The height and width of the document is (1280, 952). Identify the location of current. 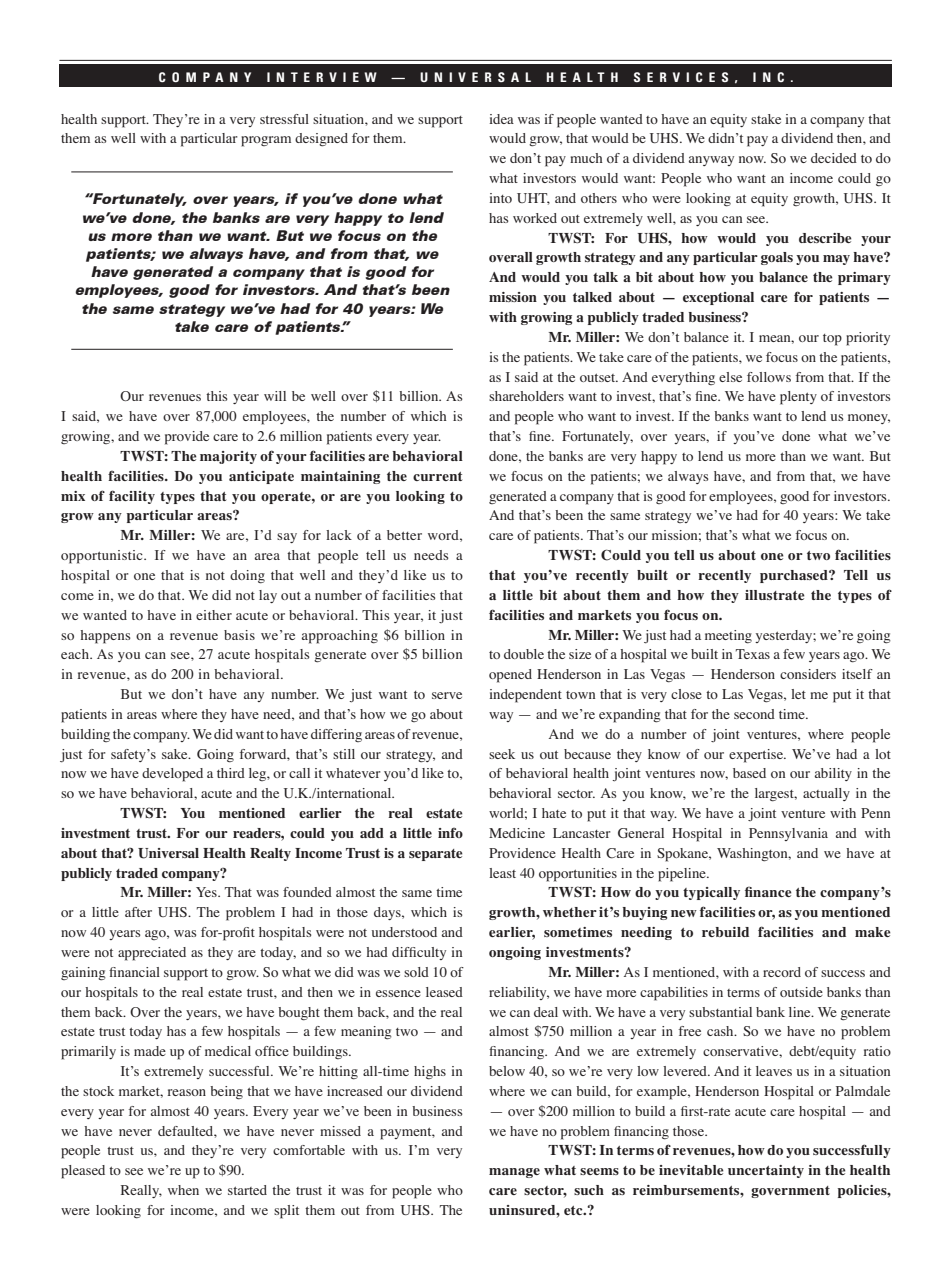
(437, 476).
